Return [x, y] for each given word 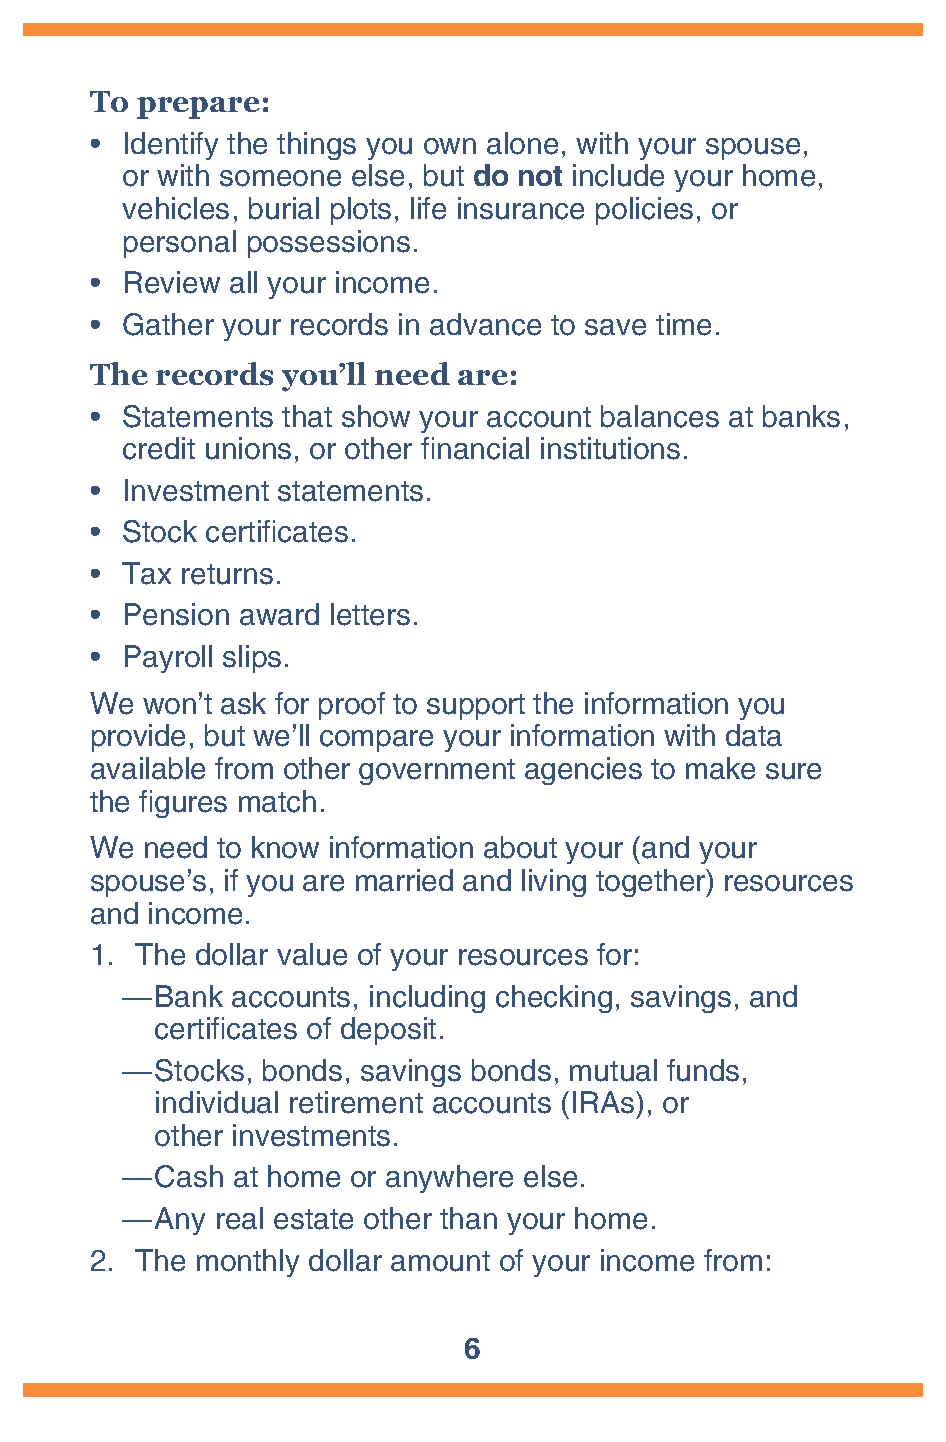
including [427, 999]
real [240, 1218]
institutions [610, 448]
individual [217, 1102]
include [618, 175]
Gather [168, 324]
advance [485, 324]
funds [703, 1070]
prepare [198, 108]
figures [183, 804]
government [437, 772]
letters [370, 614]
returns [227, 574]
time [683, 324]
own [450, 146]
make [720, 768]
